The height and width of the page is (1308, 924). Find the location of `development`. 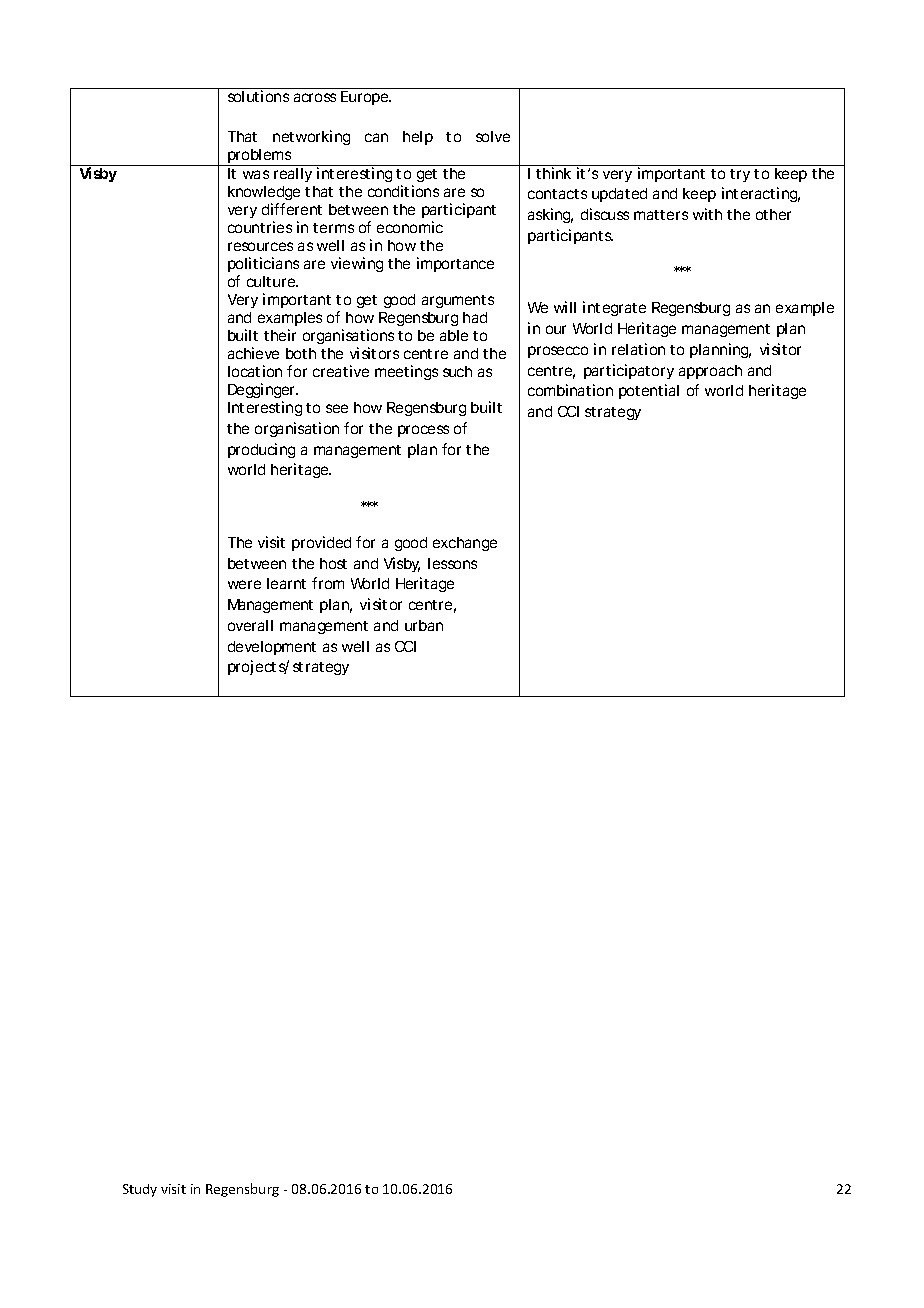

development is located at coordinates (272, 648).
